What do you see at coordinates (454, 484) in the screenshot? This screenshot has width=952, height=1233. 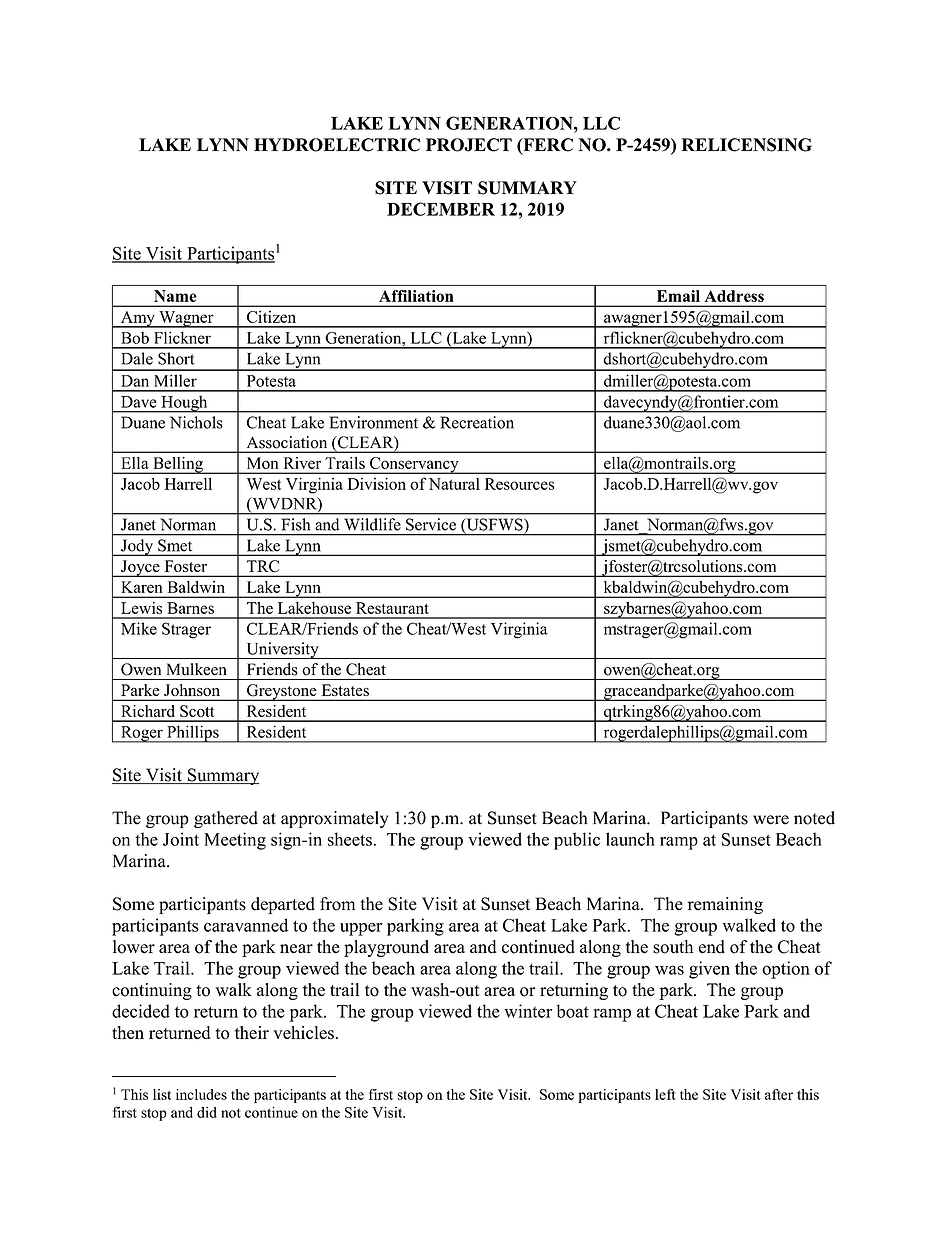 I see `Natural` at bounding box center [454, 484].
